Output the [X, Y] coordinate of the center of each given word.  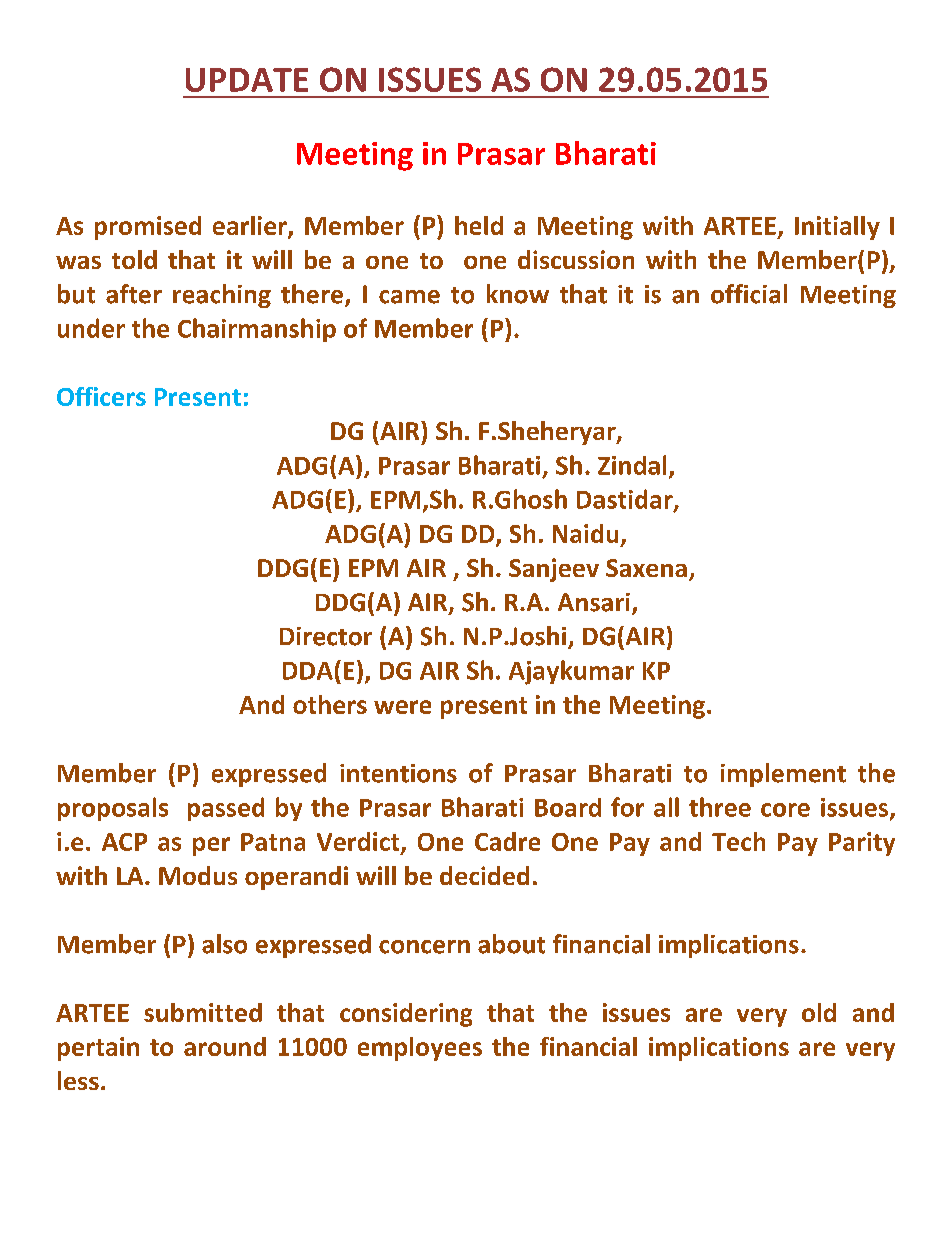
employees [420, 1049]
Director [326, 636]
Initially [837, 228]
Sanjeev [554, 570]
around [225, 1046]
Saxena [646, 568]
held [479, 225]
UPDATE [247, 80]
